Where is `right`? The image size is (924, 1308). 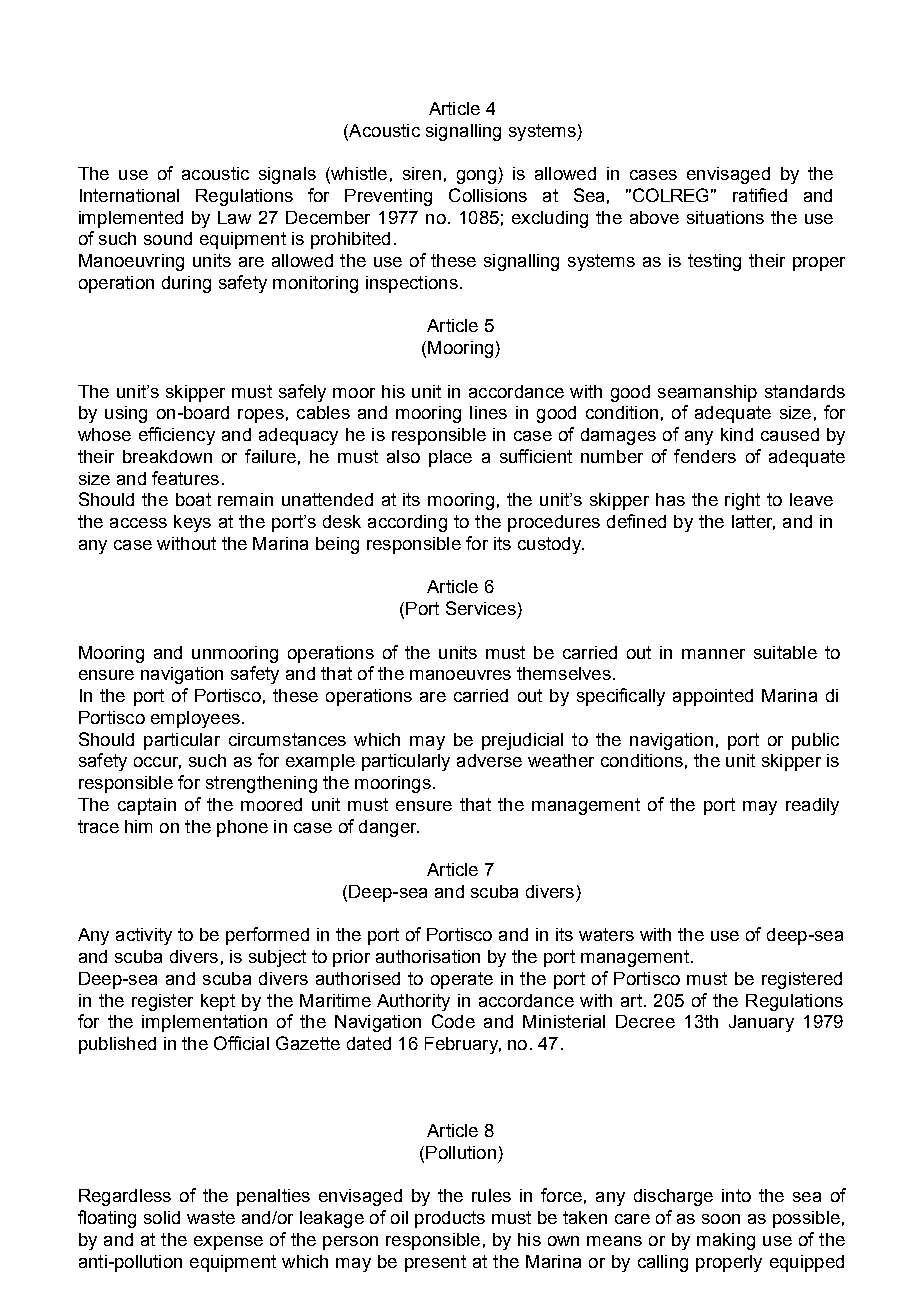
right is located at coordinates (742, 501).
